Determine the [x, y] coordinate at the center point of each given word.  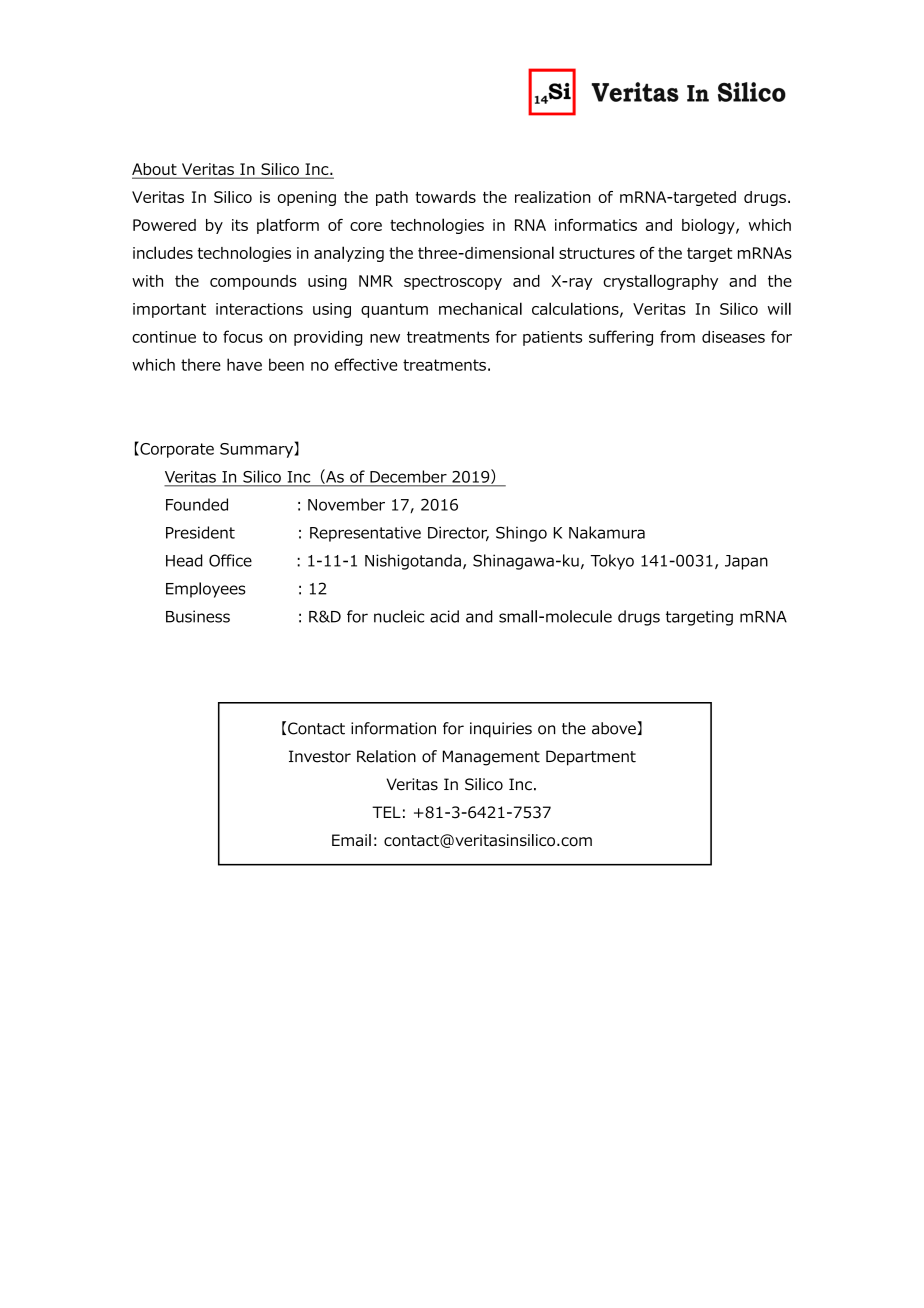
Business [198, 616]
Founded [197, 504]
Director [458, 533]
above [615, 728]
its [240, 225]
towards [445, 197]
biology [709, 226]
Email [351, 840]
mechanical [480, 308]
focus [243, 336]
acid [444, 616]
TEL [386, 812]
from [677, 336]
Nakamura [607, 532]
